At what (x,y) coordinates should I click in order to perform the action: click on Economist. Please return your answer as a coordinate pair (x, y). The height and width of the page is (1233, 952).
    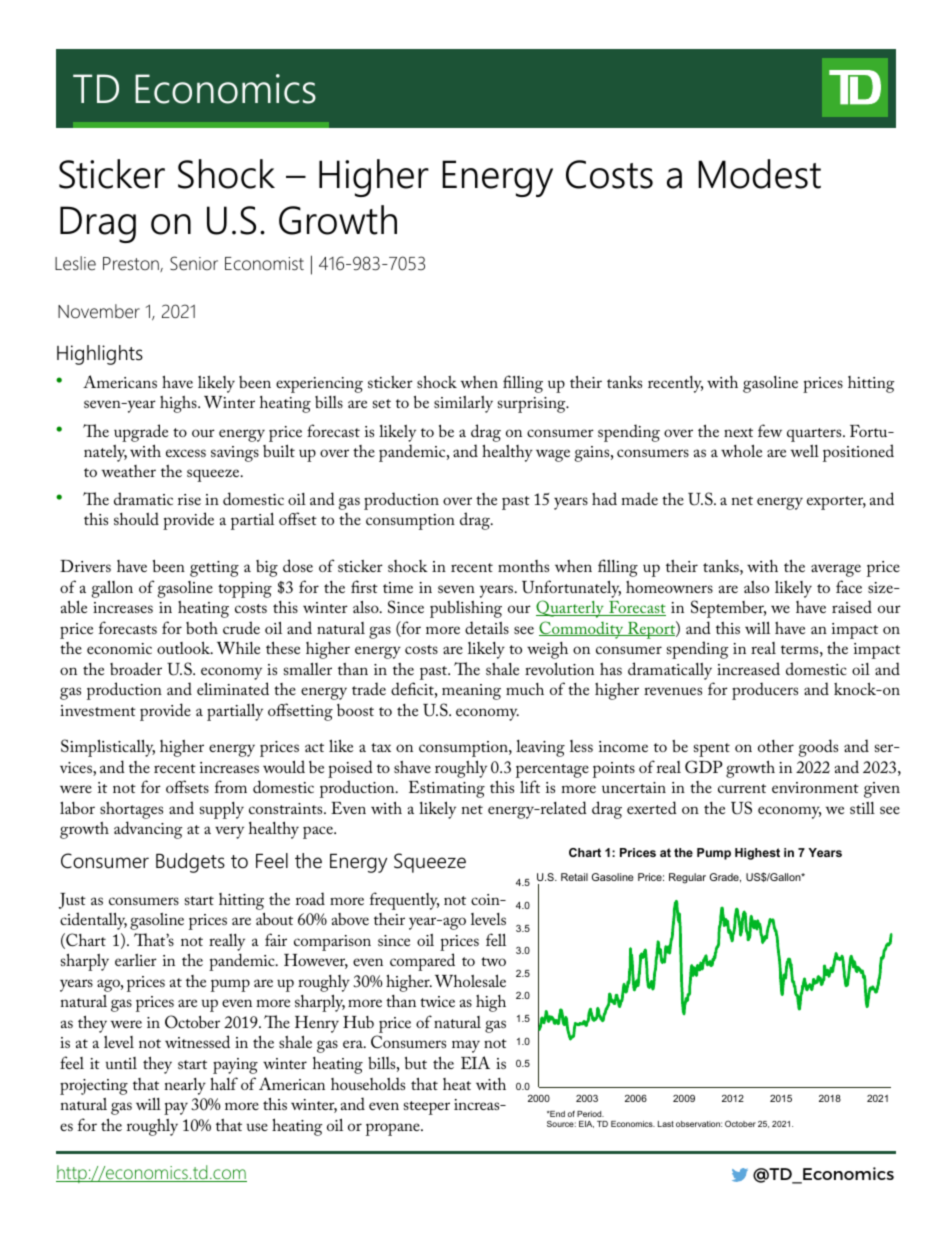
    Looking at the image, I should click on (264, 264).
